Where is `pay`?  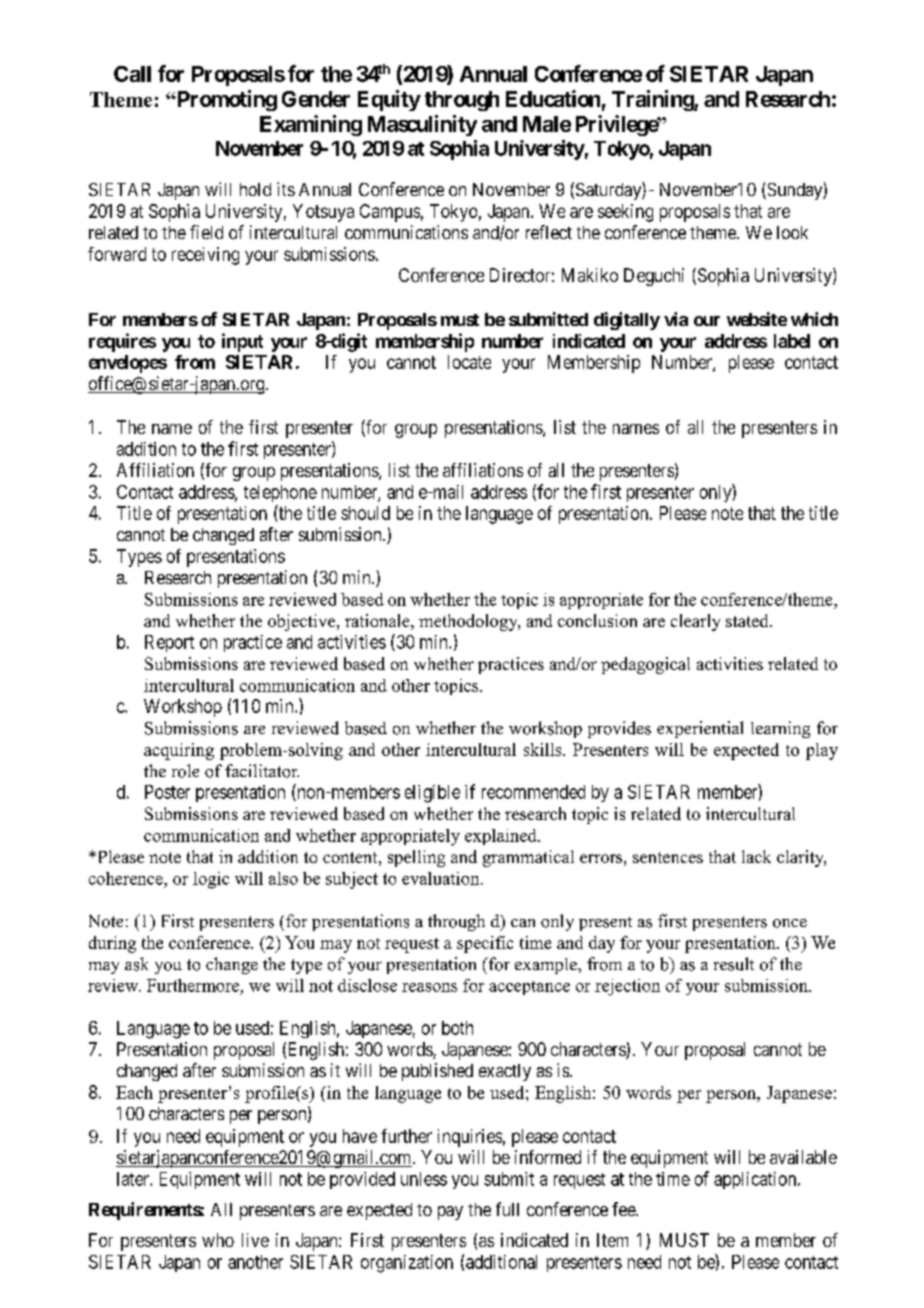
pay is located at coordinates (450, 1213).
